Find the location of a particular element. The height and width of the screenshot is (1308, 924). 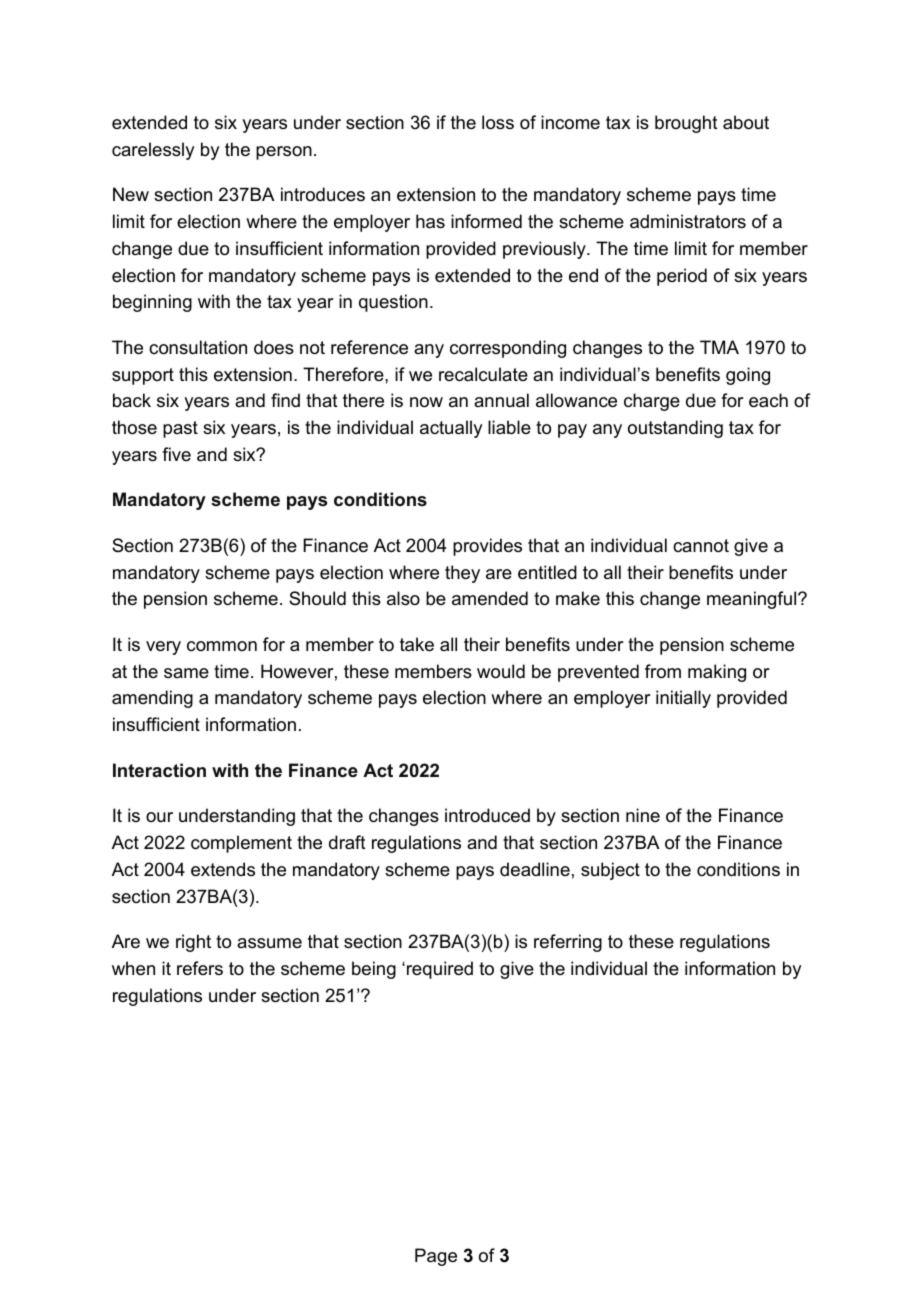

carelessly is located at coordinates (153, 151).
